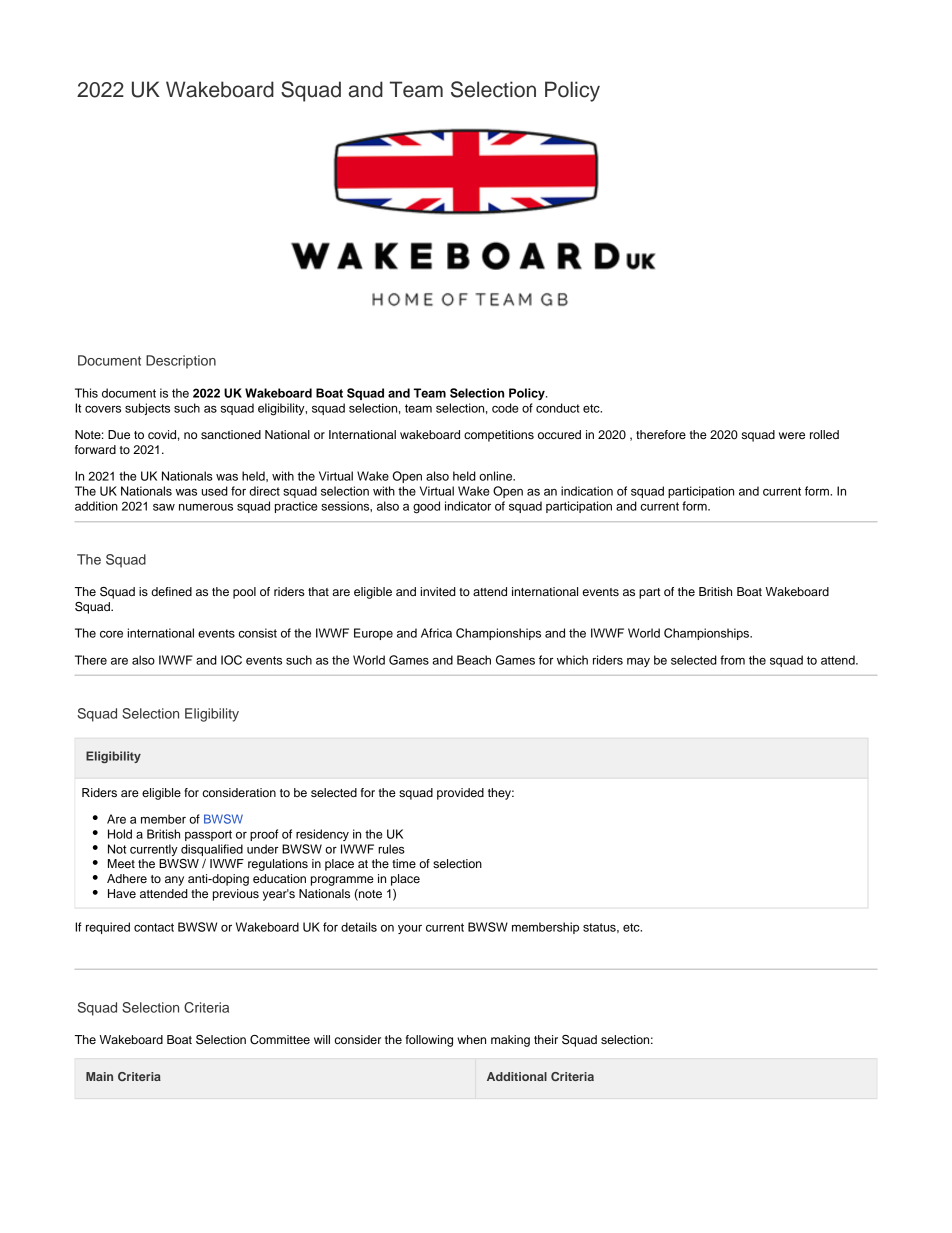 The height and width of the screenshot is (1233, 952). What do you see at coordinates (99, 1076) in the screenshot?
I see `Main` at bounding box center [99, 1076].
